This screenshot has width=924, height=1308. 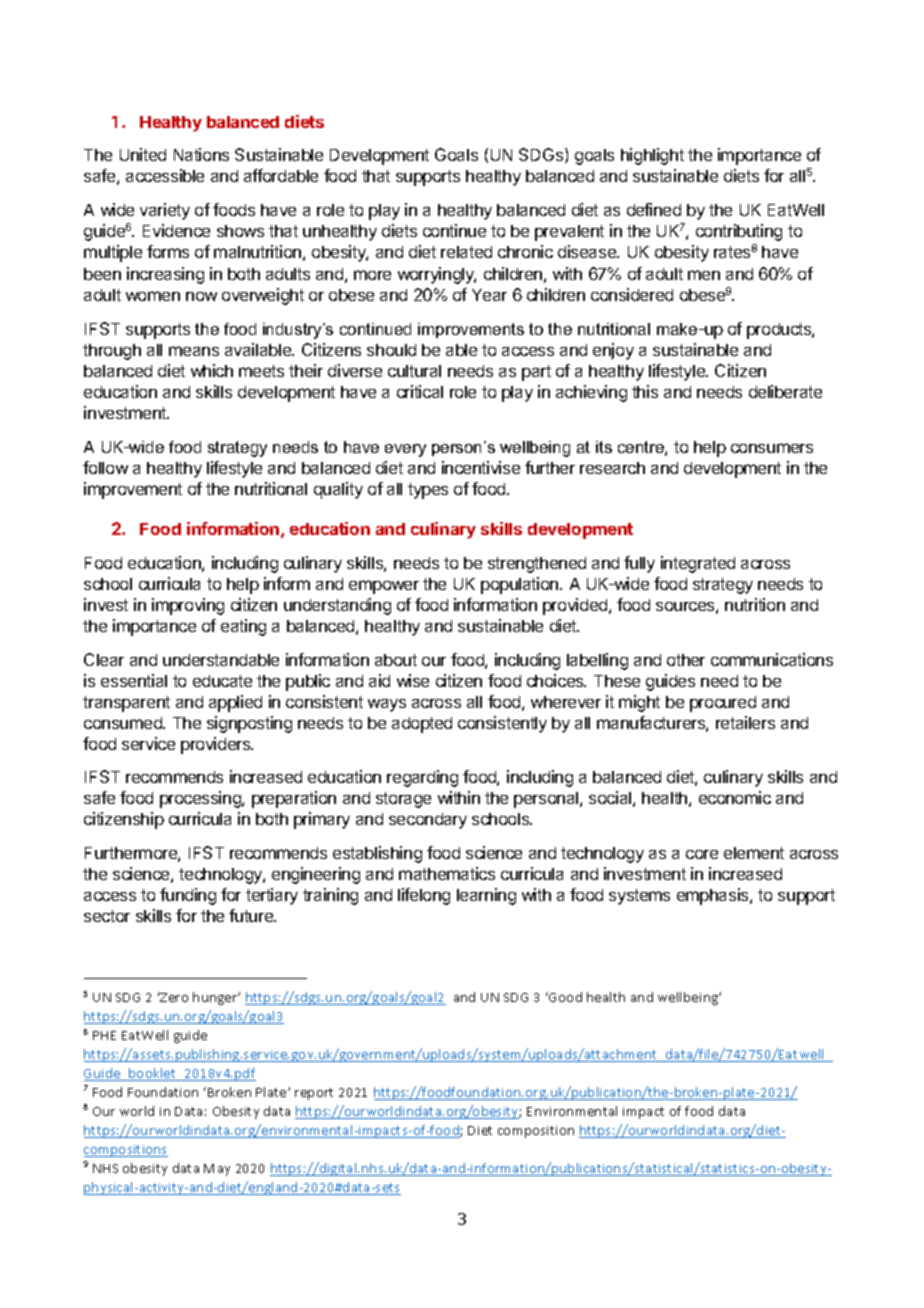 What do you see at coordinates (428, 821) in the screenshot?
I see `secondary` at bounding box center [428, 821].
